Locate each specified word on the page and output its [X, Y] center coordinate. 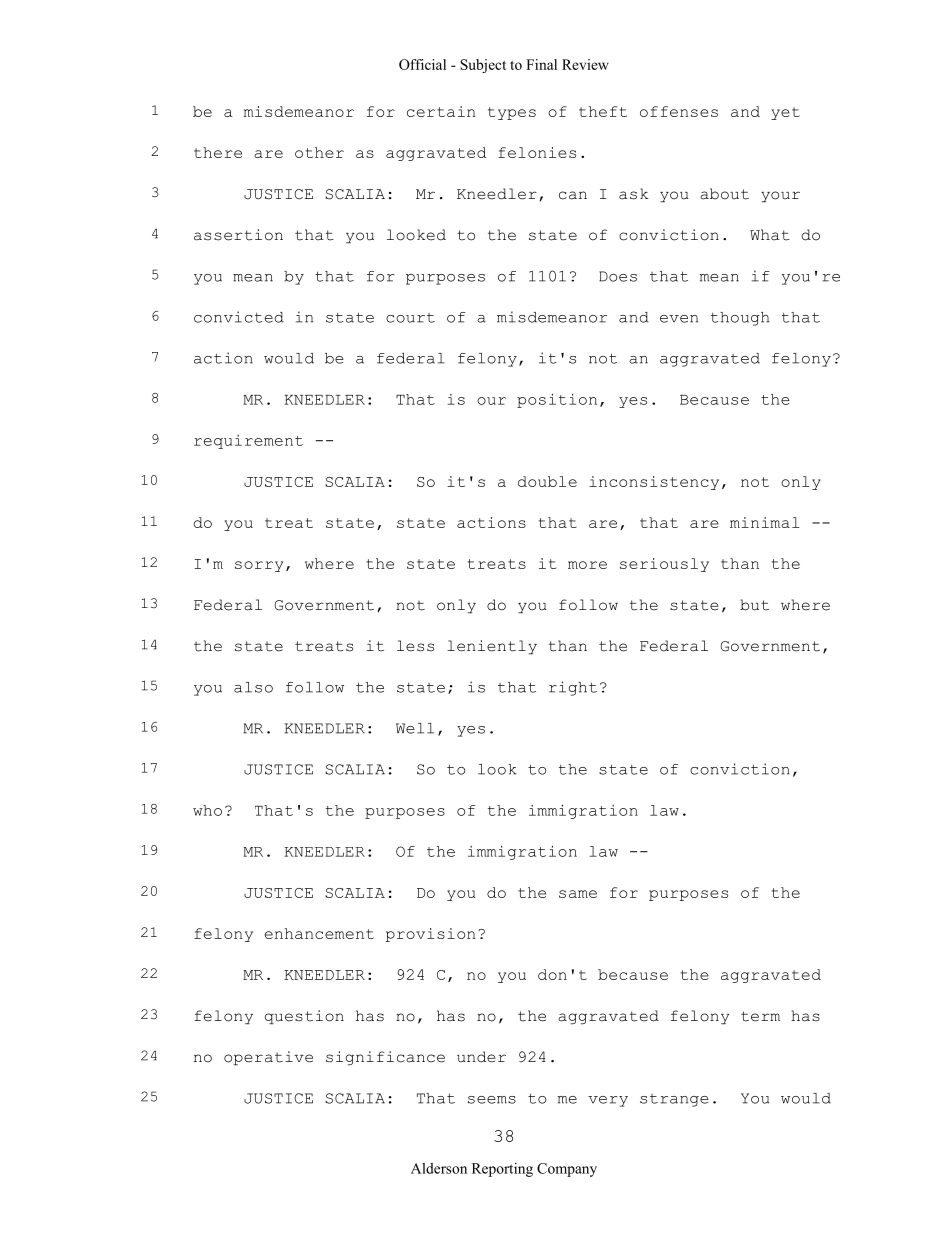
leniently [492, 647]
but [754, 605]
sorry [259, 566]
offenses [679, 111]
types [512, 113]
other [319, 152]
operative [268, 1058]
